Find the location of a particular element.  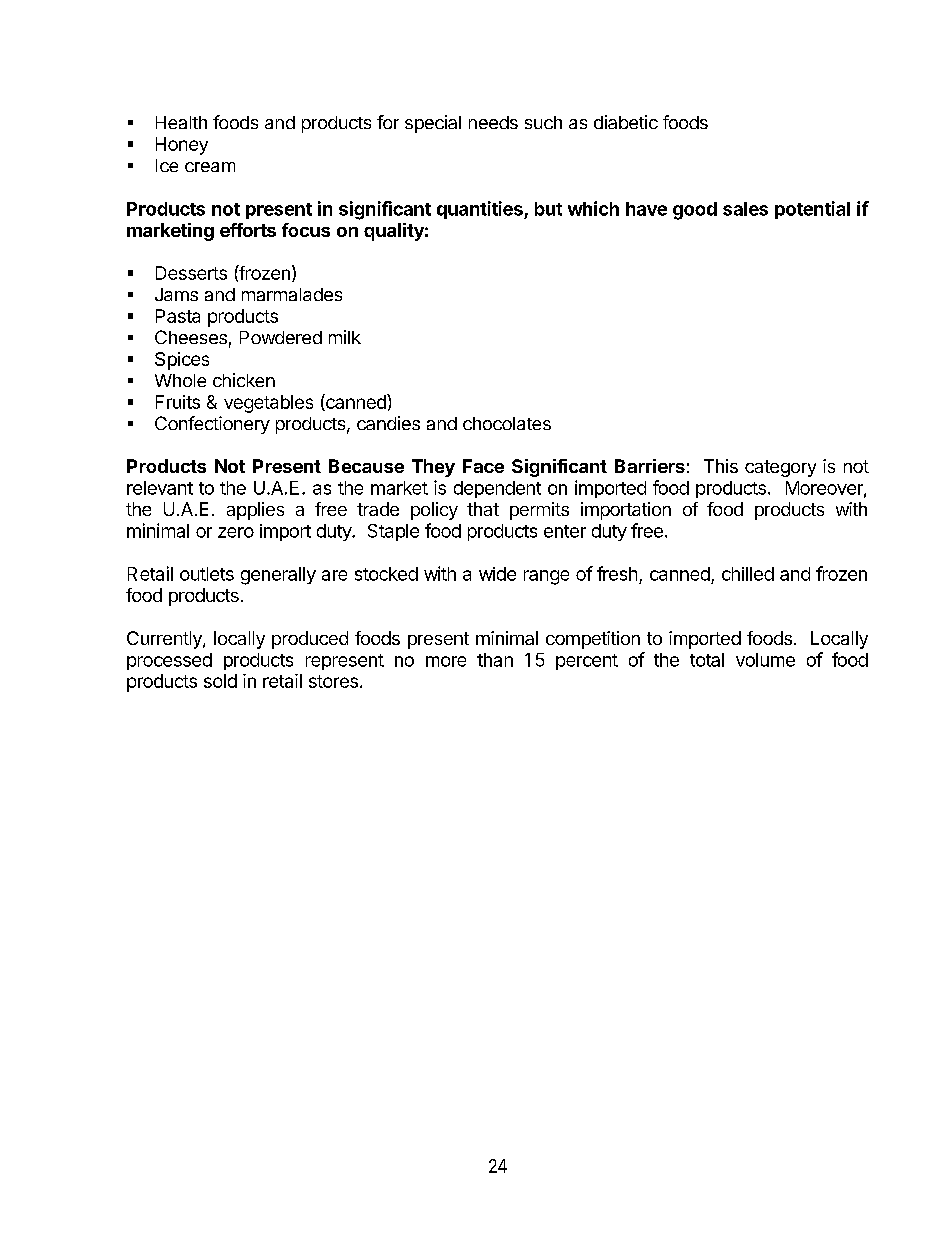

quantities is located at coordinates (481, 210).
